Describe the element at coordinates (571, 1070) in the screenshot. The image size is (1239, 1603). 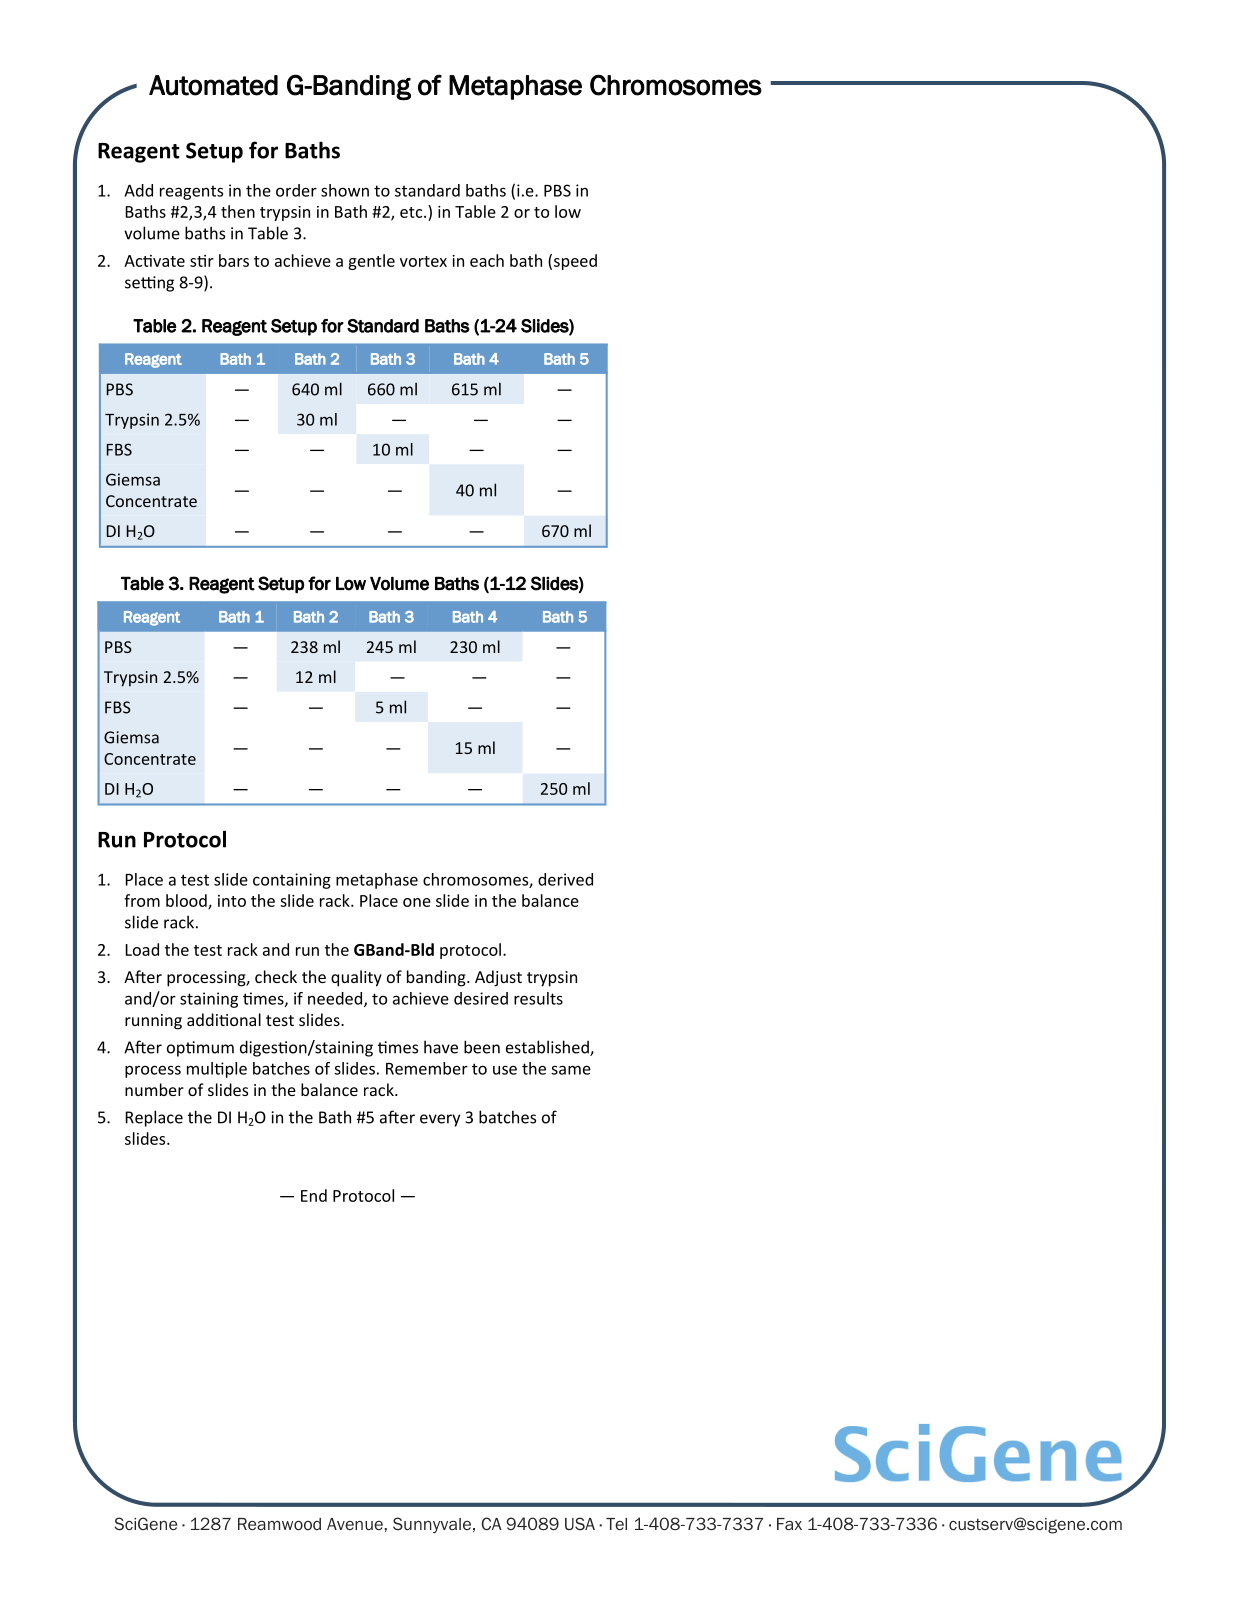
I see `same` at that location.
